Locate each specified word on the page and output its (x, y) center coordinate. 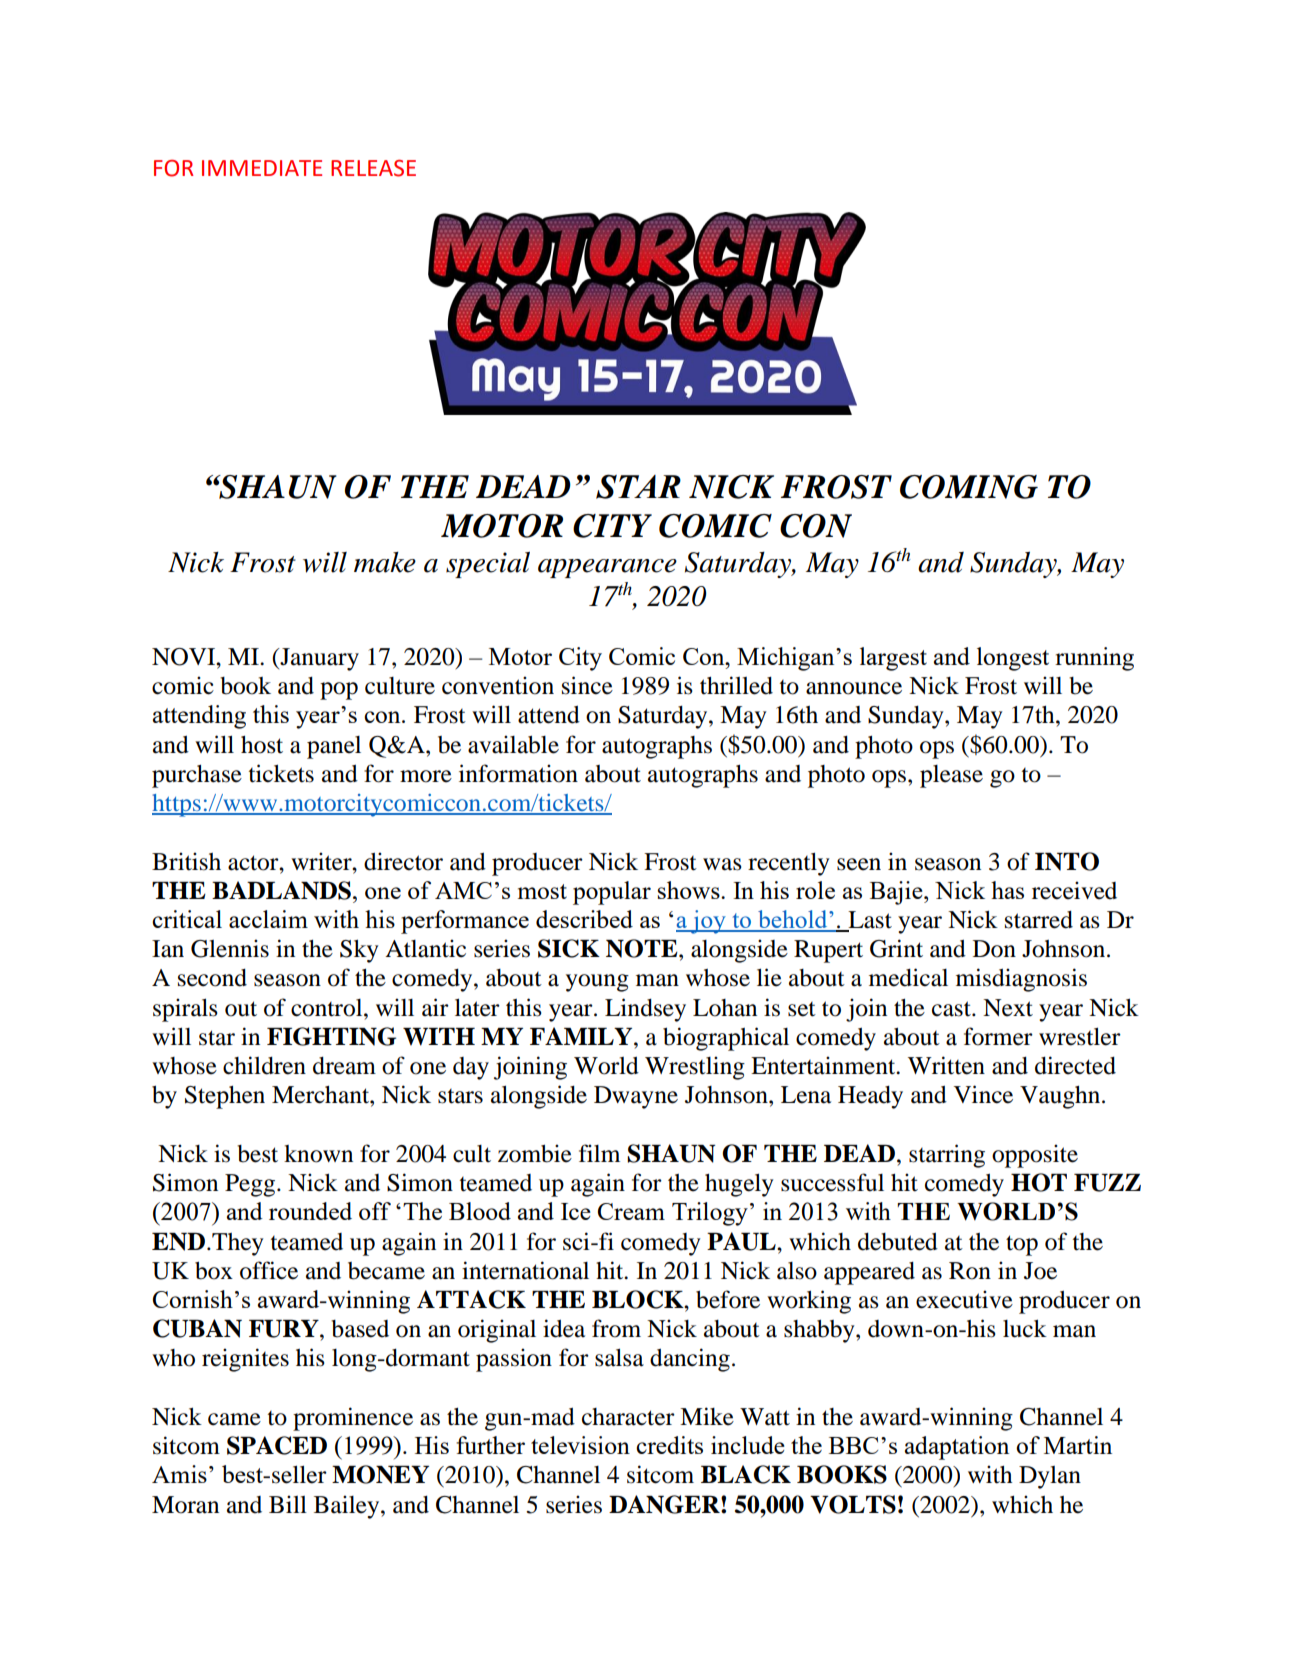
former (998, 1036)
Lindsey (645, 1010)
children (264, 1065)
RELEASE (373, 168)
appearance (607, 568)
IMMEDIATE (262, 168)
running (1094, 659)
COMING (969, 487)
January (318, 659)
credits (669, 1445)
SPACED (277, 1445)
